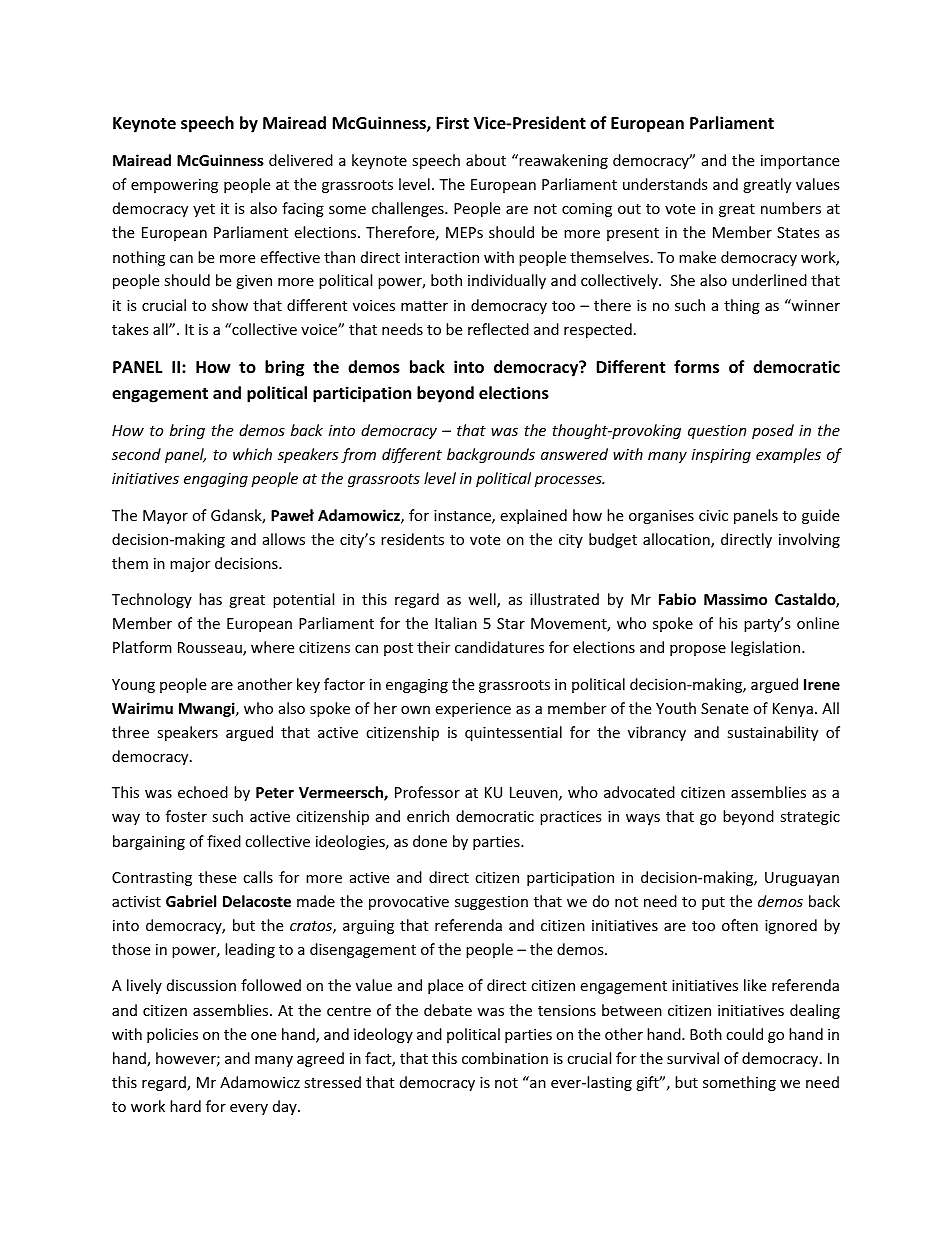 This screenshot has width=952, height=1233. Describe the element at coordinates (210, 599) in the screenshot. I see `has` at that location.
